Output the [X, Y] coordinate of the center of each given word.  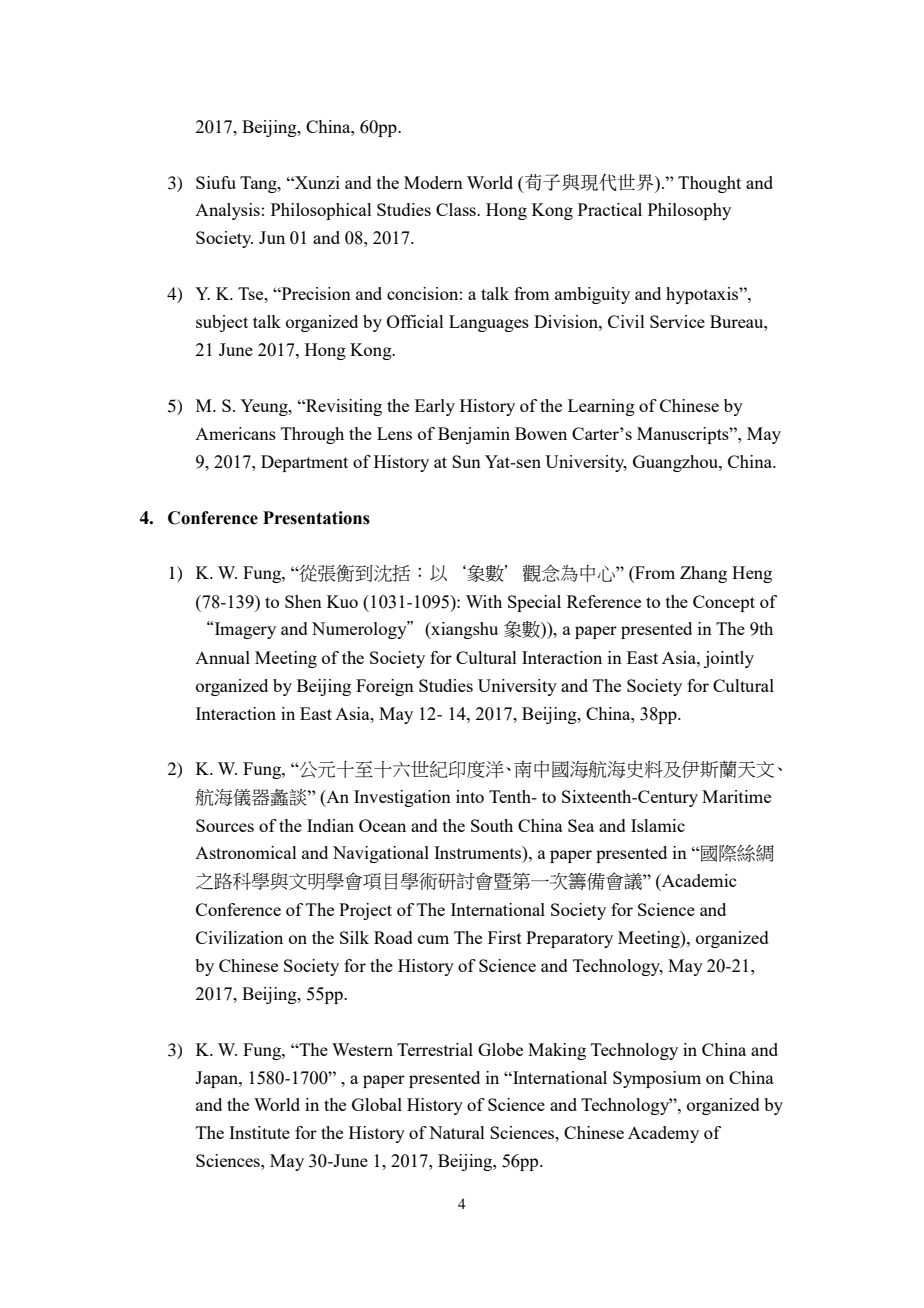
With [484, 601]
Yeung [265, 407]
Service [677, 321]
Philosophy [689, 211]
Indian [330, 825]
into [470, 796]
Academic [697, 881]
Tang [259, 184]
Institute [259, 1132]
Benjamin [474, 435]
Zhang [703, 574]
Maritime [736, 796]
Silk [354, 937]
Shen [303, 601]
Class [457, 209]
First [505, 937]
